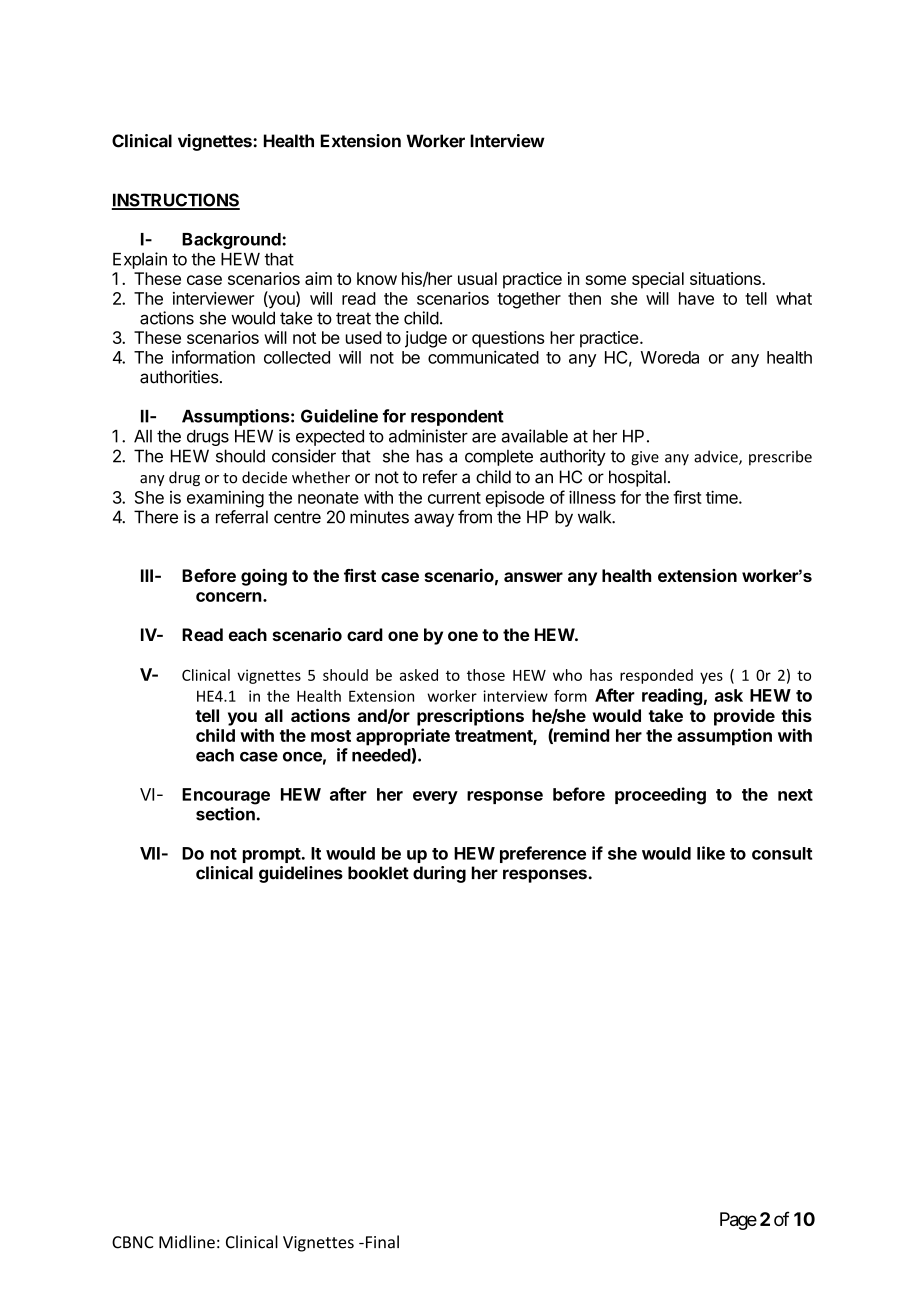 The height and width of the image is (1308, 924). Describe the element at coordinates (477, 278) in the image. I see `usual` at that location.
